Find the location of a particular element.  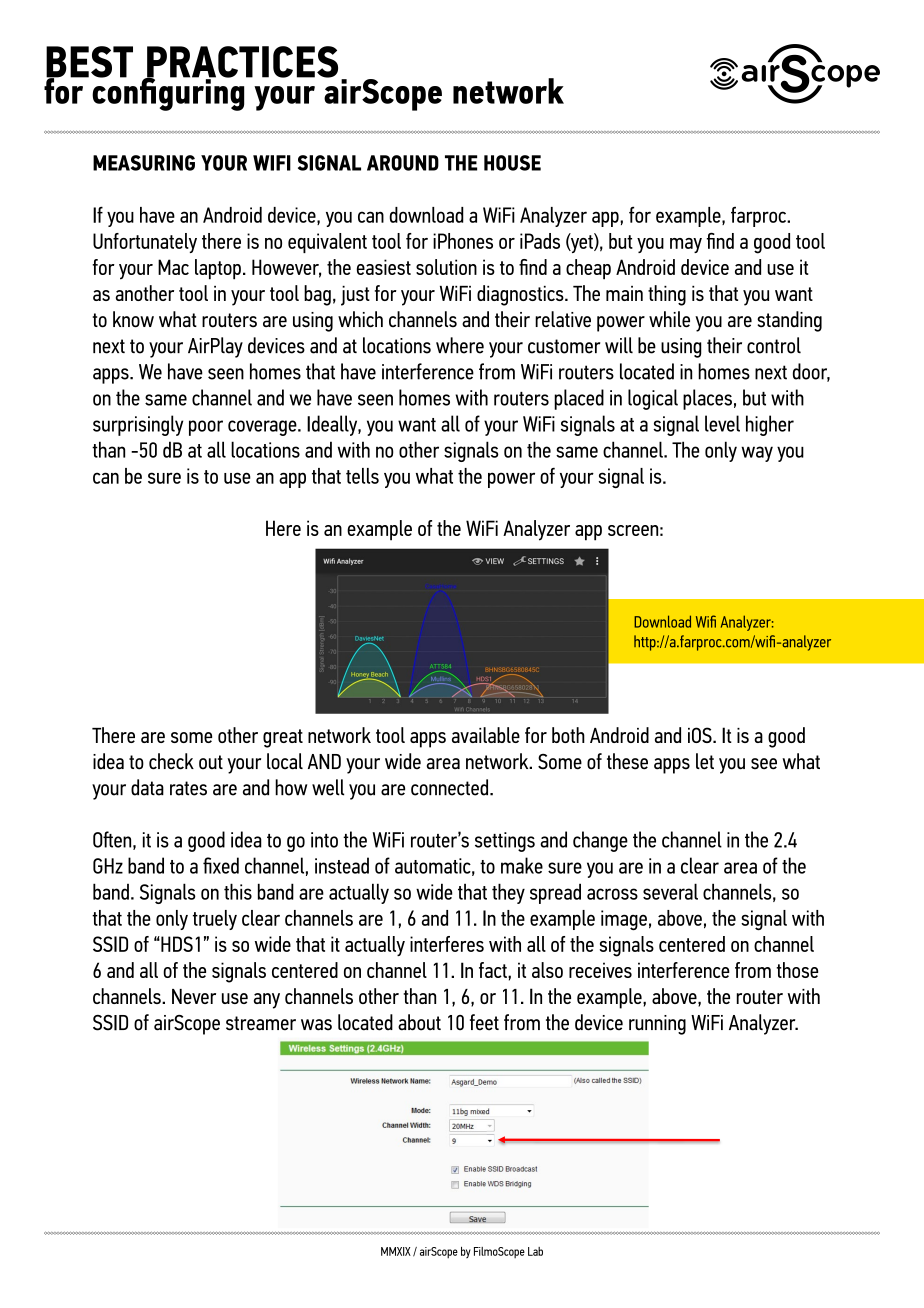

PRACTICES is located at coordinates (241, 63).
